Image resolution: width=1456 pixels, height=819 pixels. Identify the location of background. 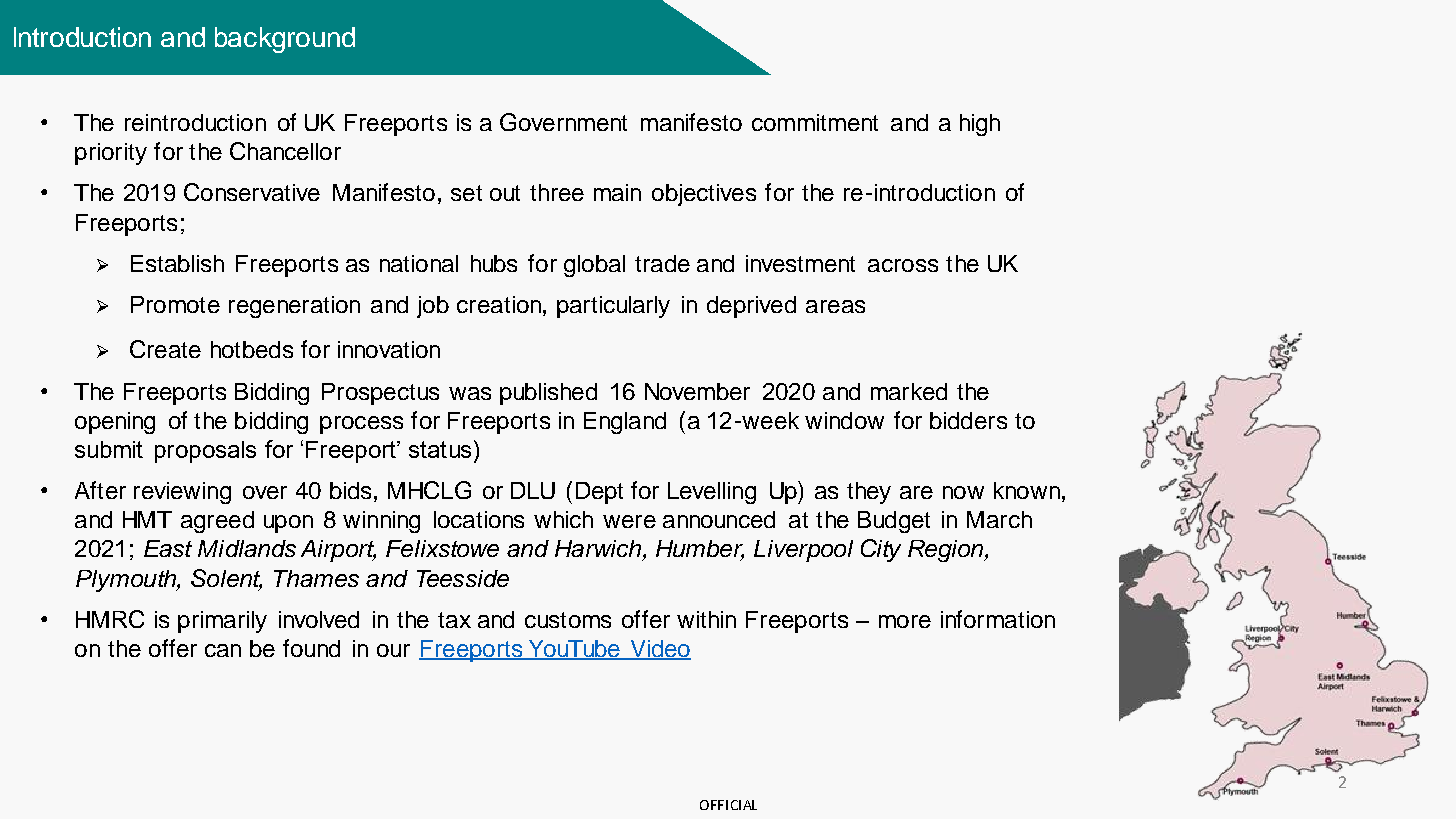
(285, 40).
